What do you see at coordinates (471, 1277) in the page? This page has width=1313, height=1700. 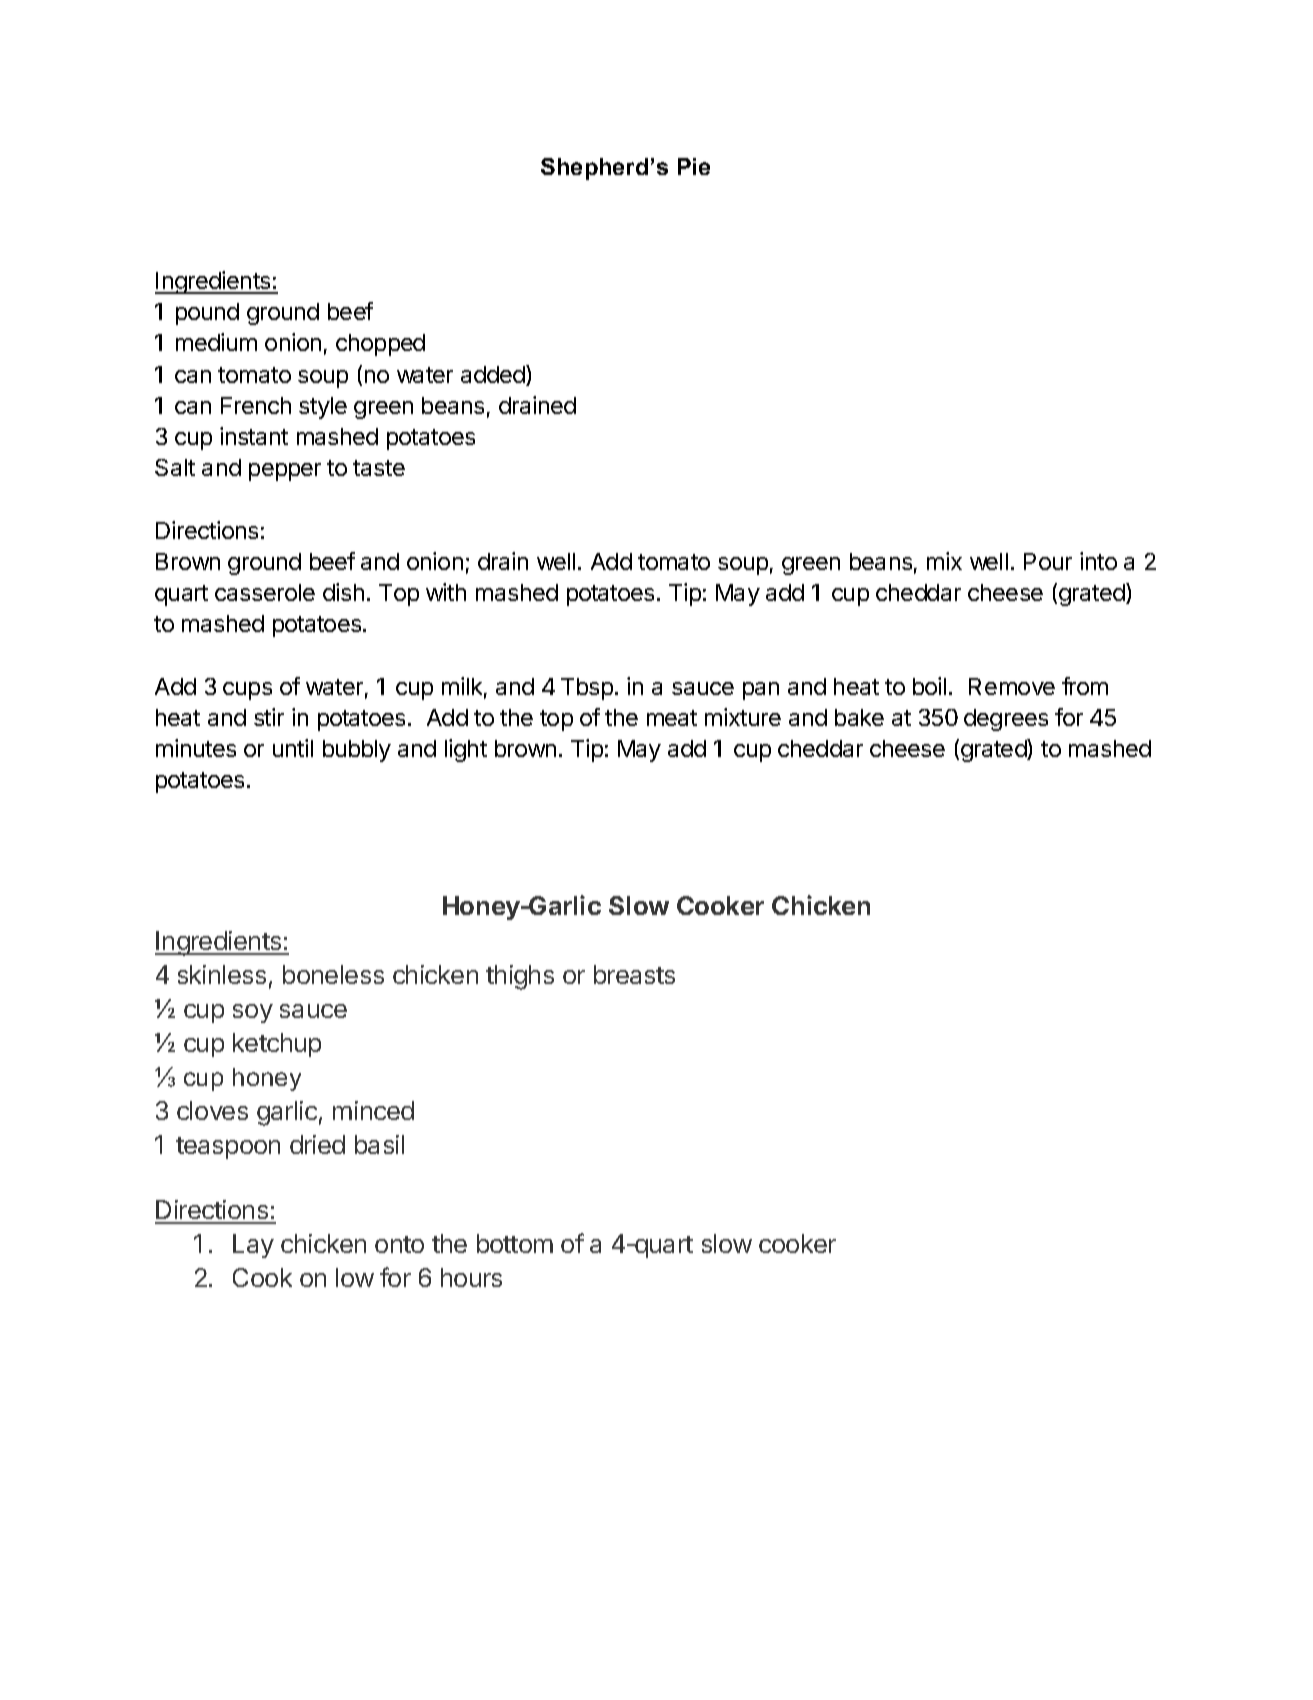 I see `hours` at bounding box center [471, 1277].
